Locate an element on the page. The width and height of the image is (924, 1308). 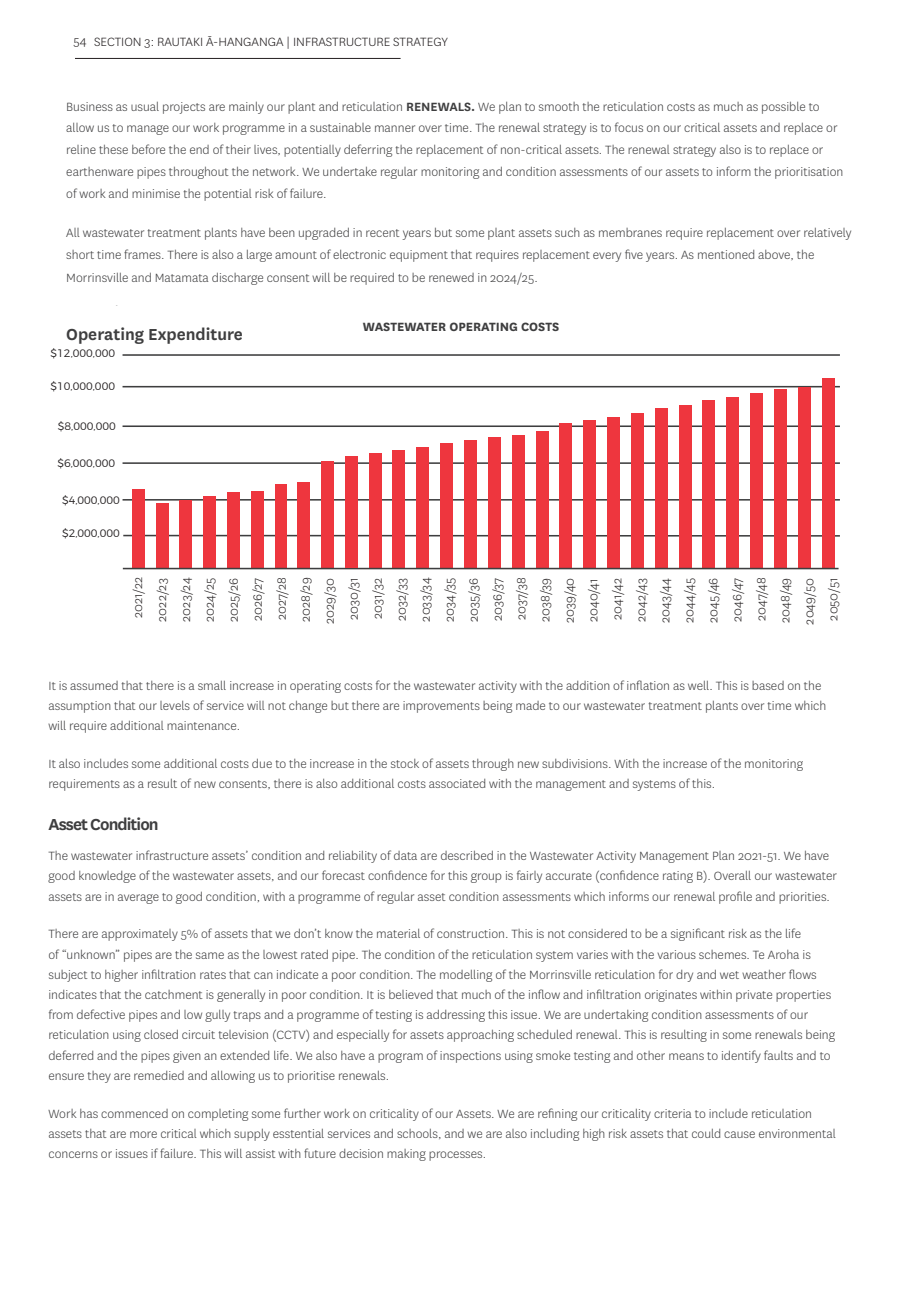
possible is located at coordinates (783, 108).
